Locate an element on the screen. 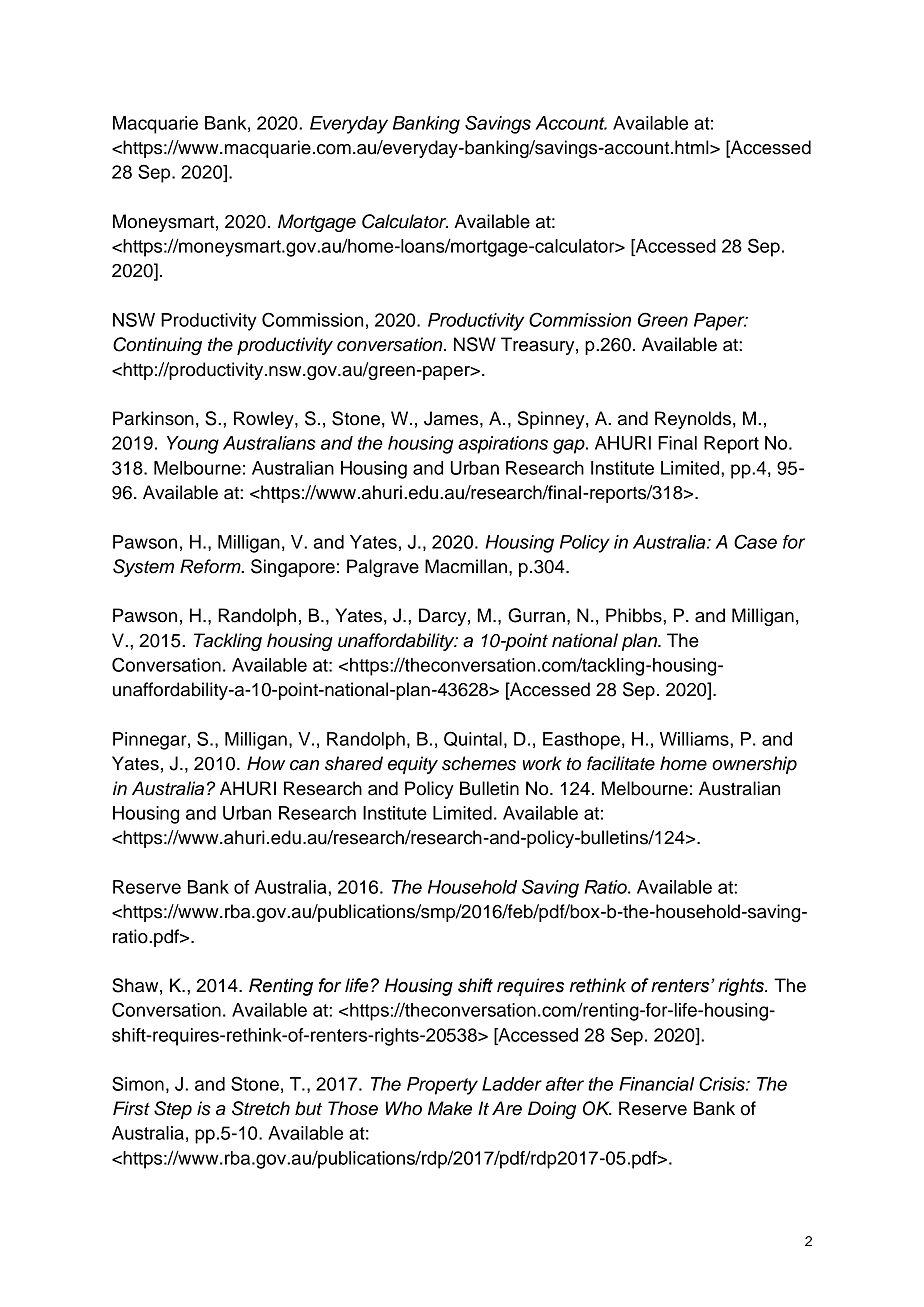  Property is located at coordinates (442, 1086).
